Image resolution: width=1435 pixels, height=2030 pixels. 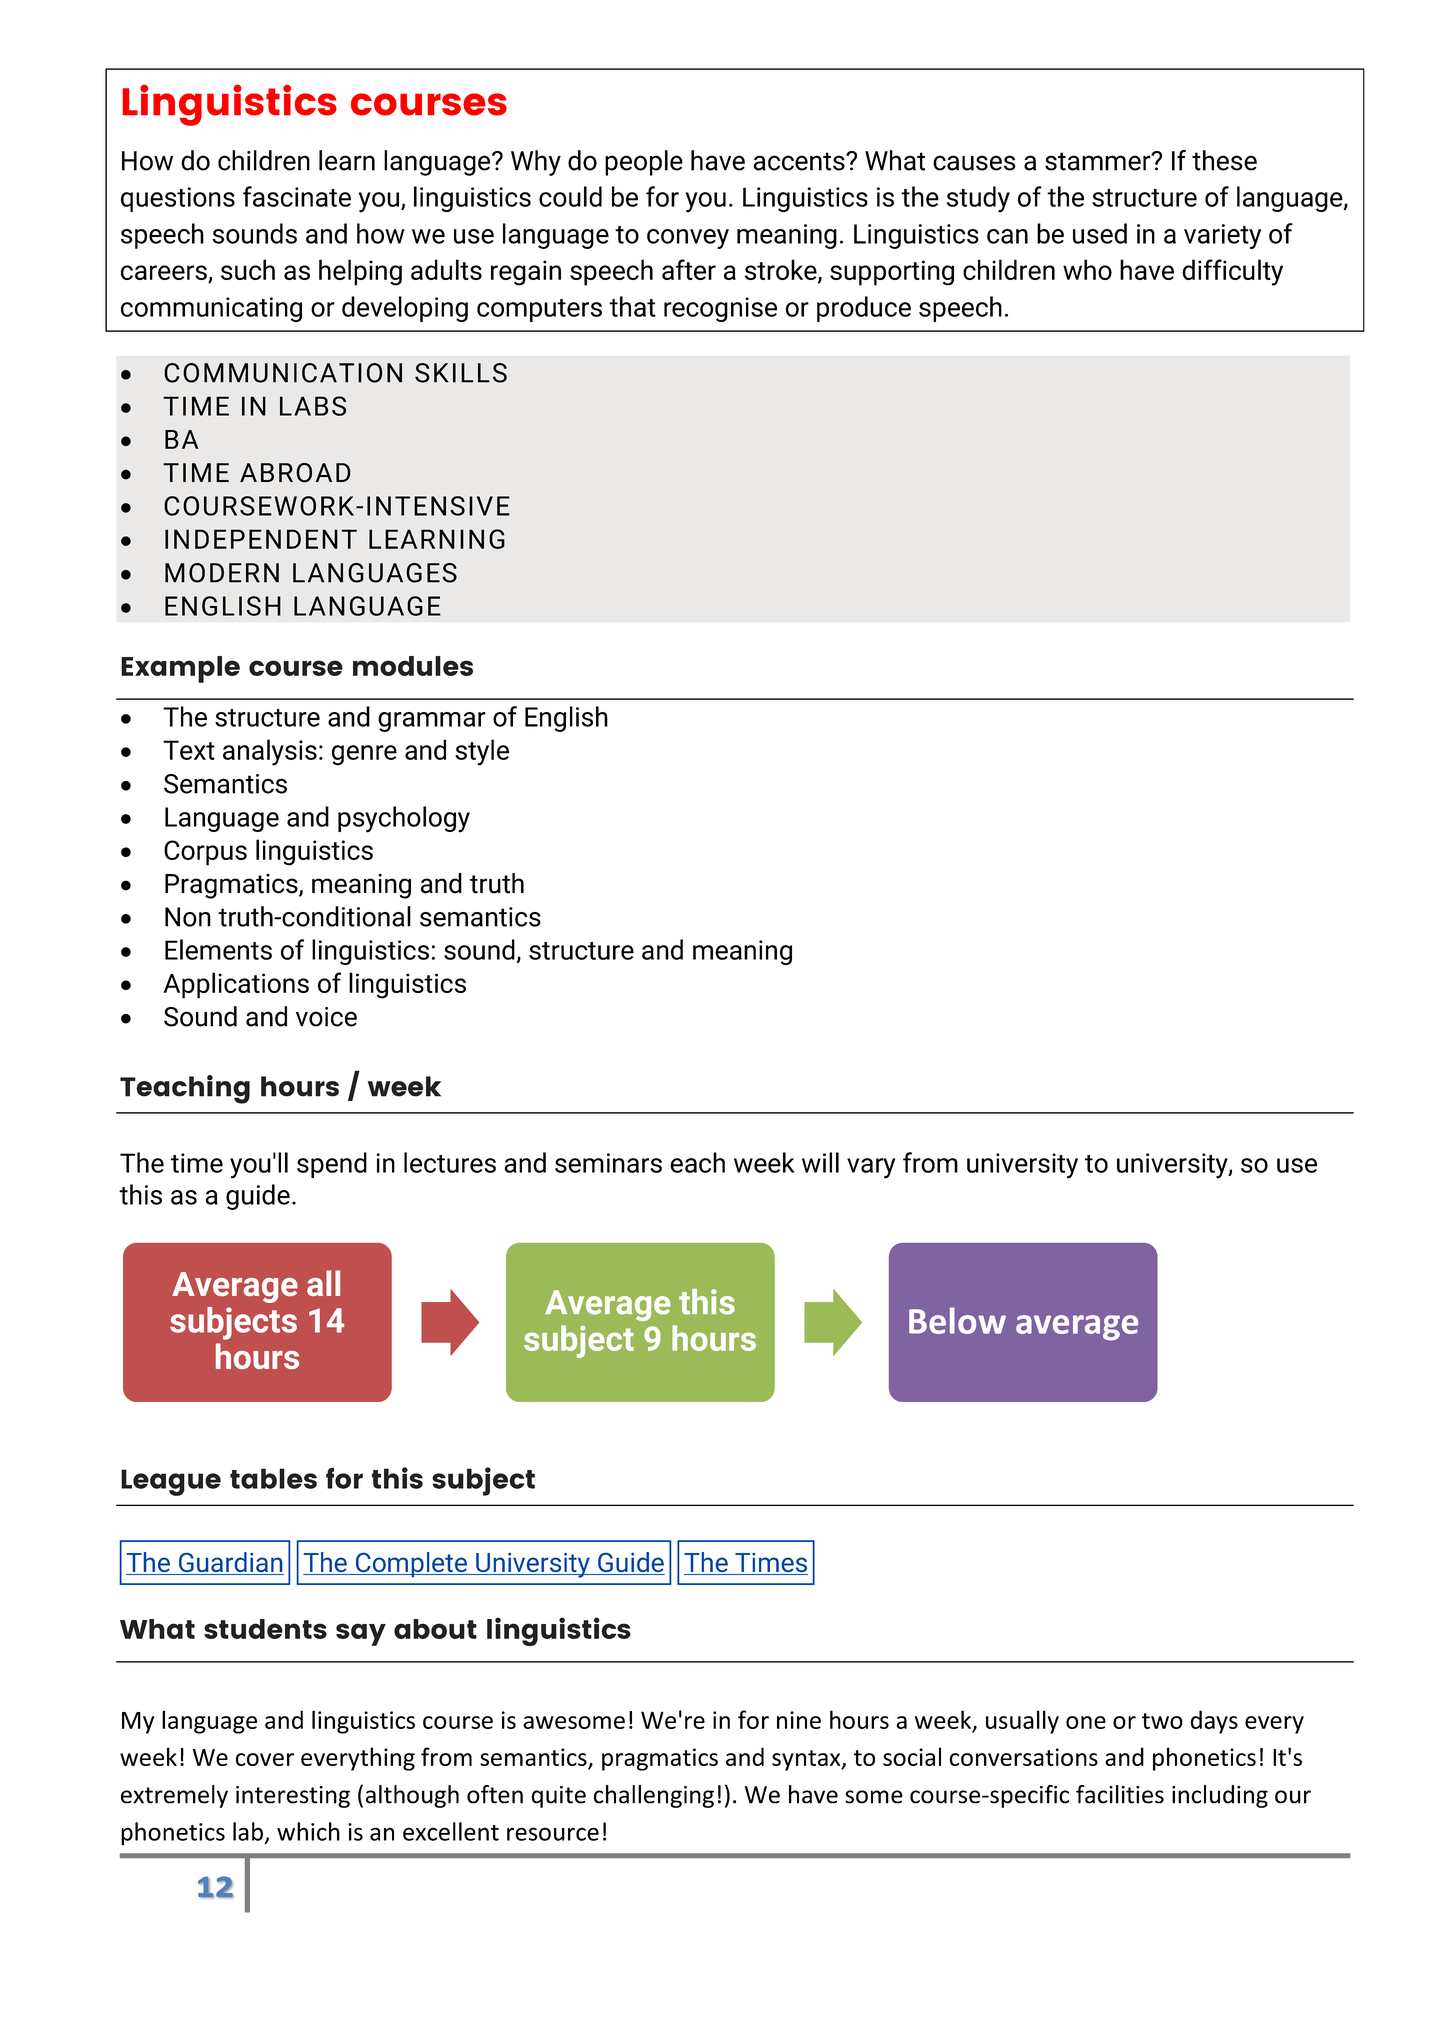 I want to click on interesting, so click(x=293, y=1797).
